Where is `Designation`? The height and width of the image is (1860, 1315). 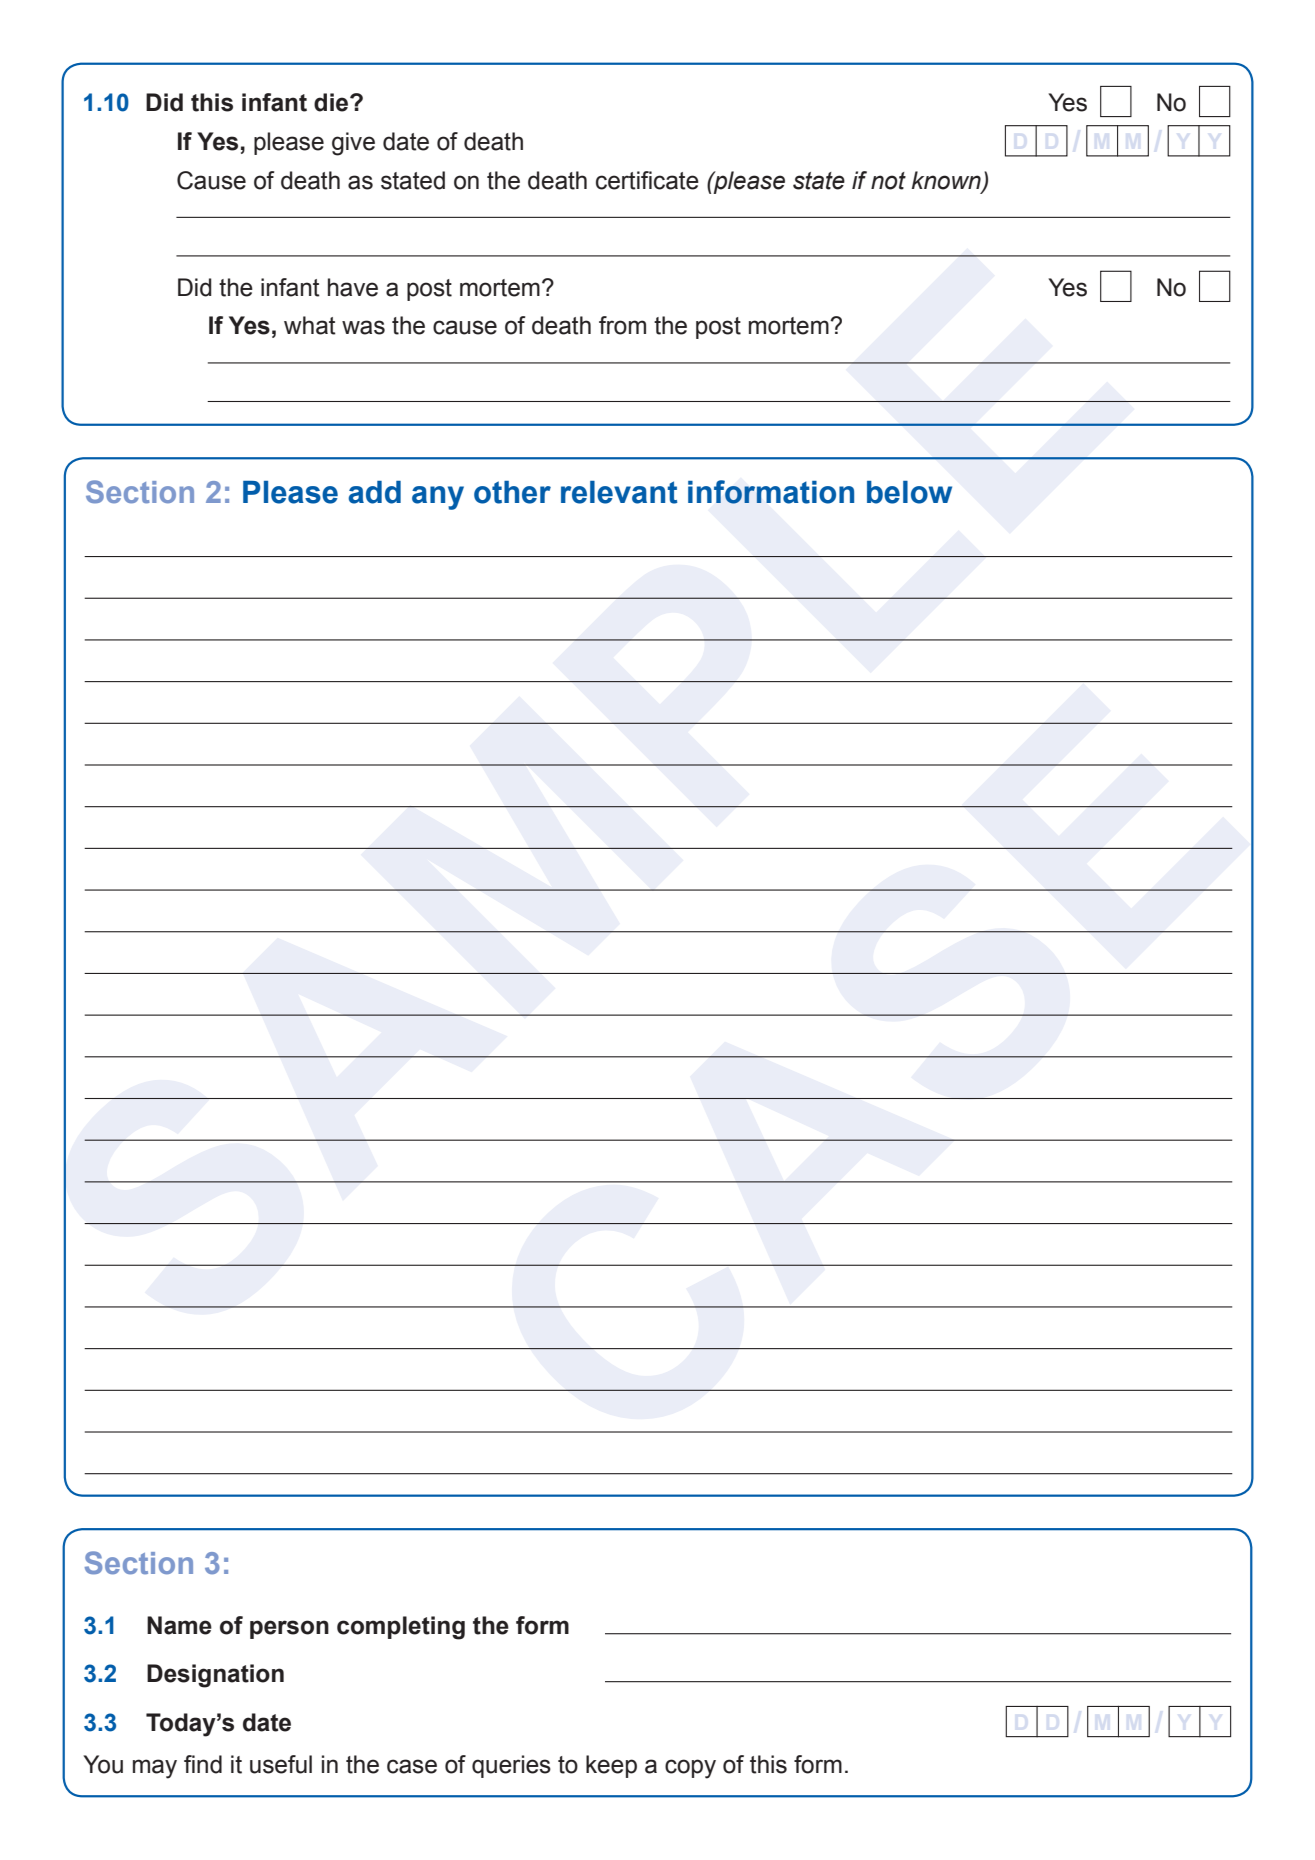
Designation is located at coordinates (215, 1676).
